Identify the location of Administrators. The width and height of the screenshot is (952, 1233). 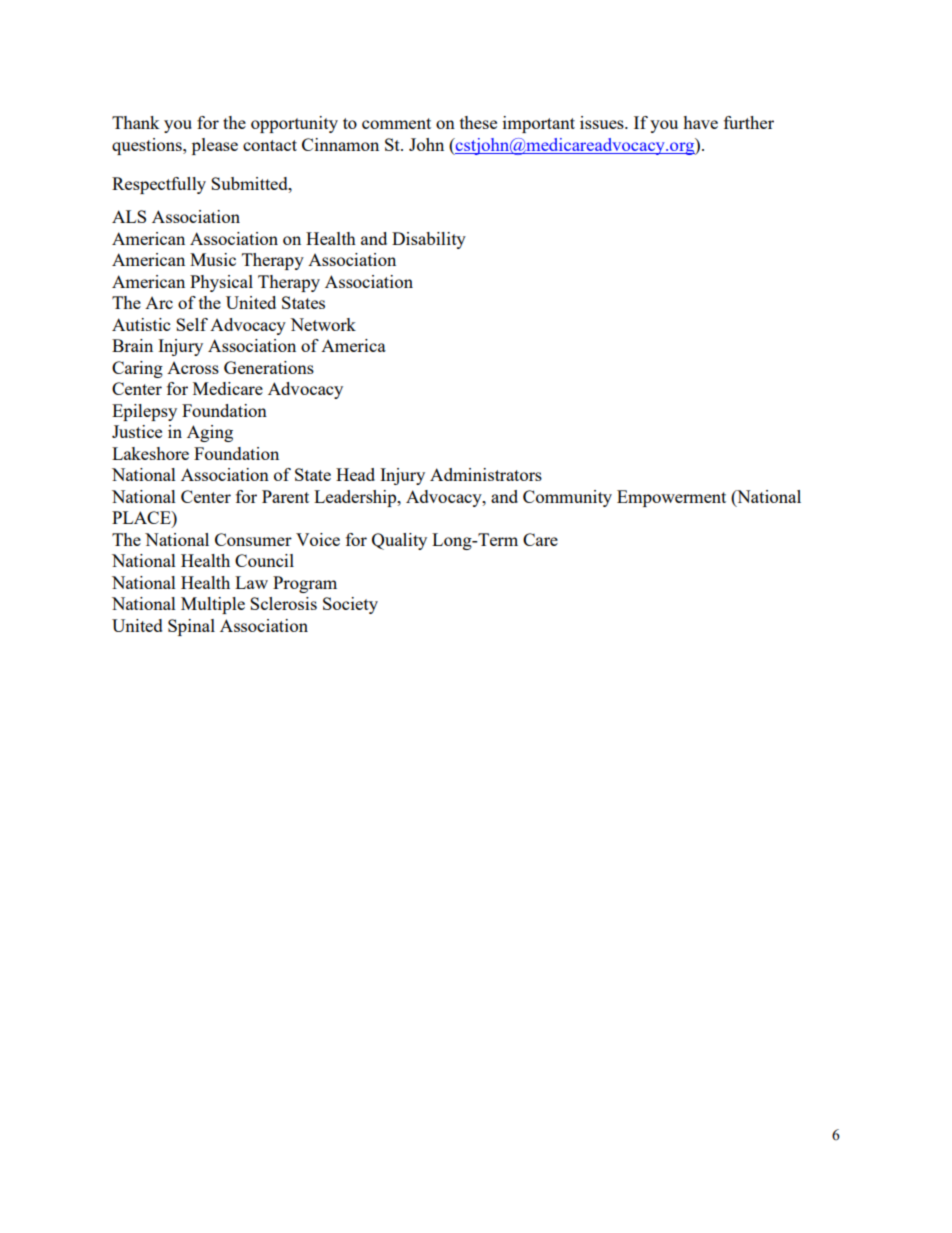
(486, 474).
